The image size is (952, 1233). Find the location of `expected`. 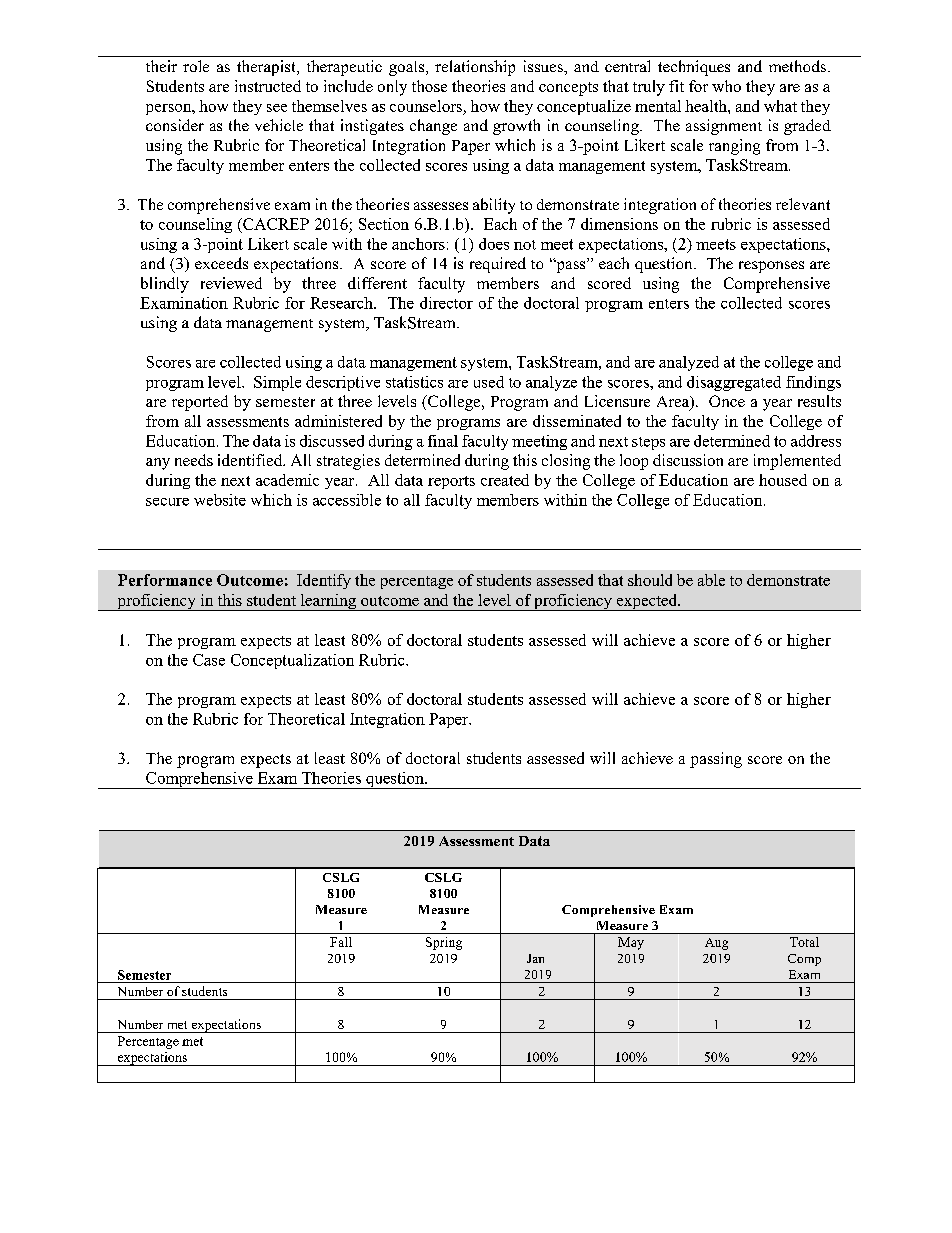

expected is located at coordinates (647, 602).
